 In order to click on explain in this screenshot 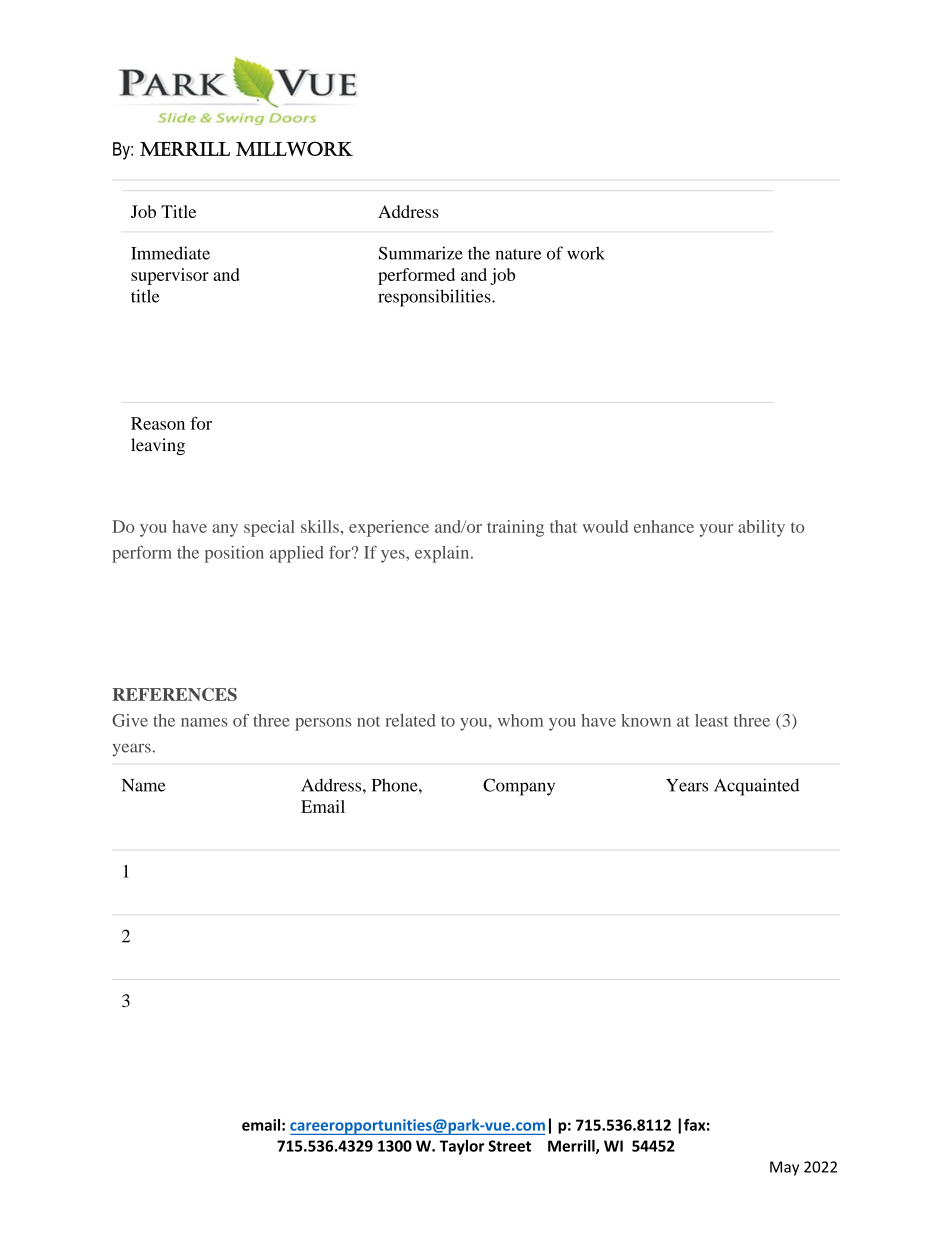, I will do `click(443, 554)`.
